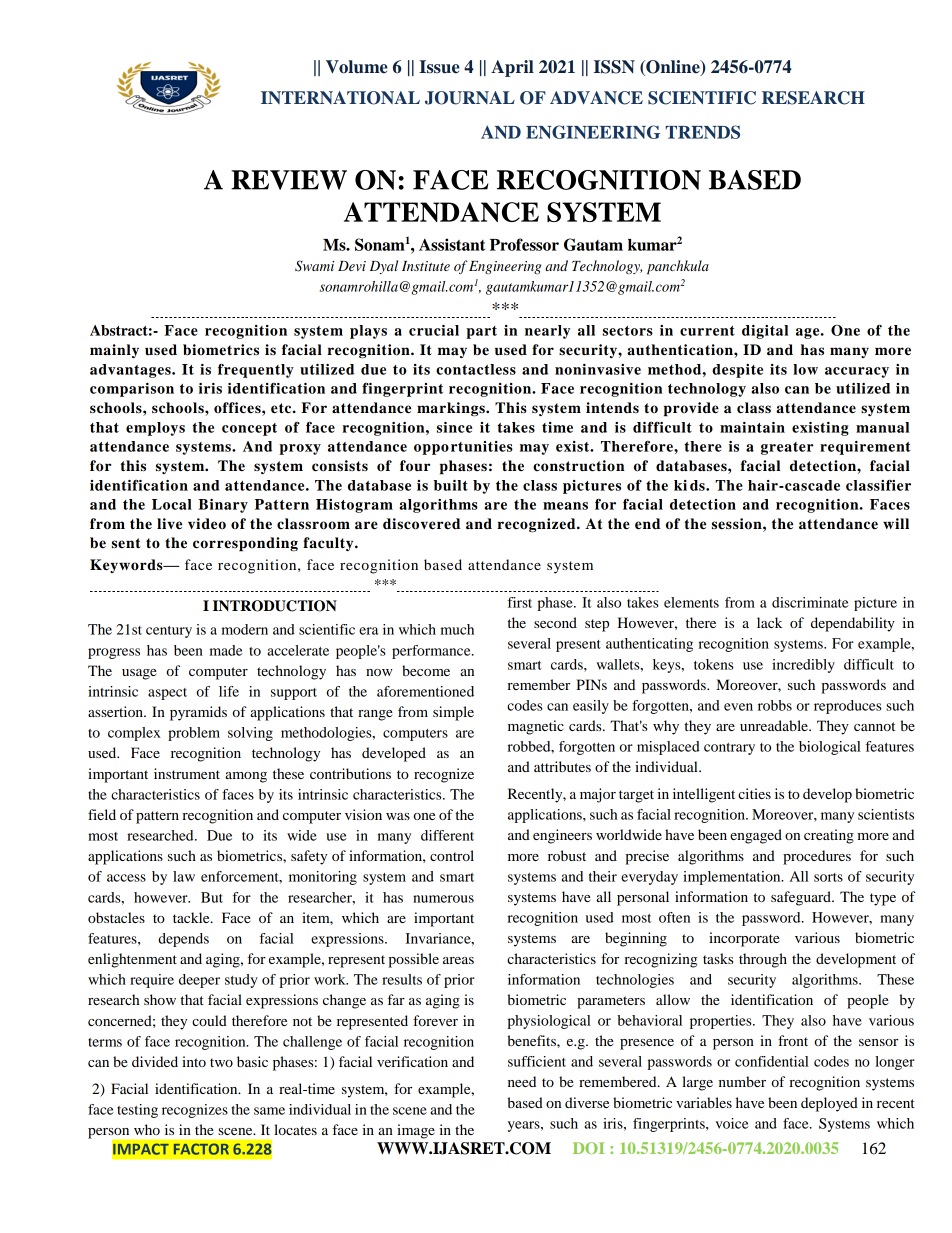  I want to click on control, so click(452, 855).
